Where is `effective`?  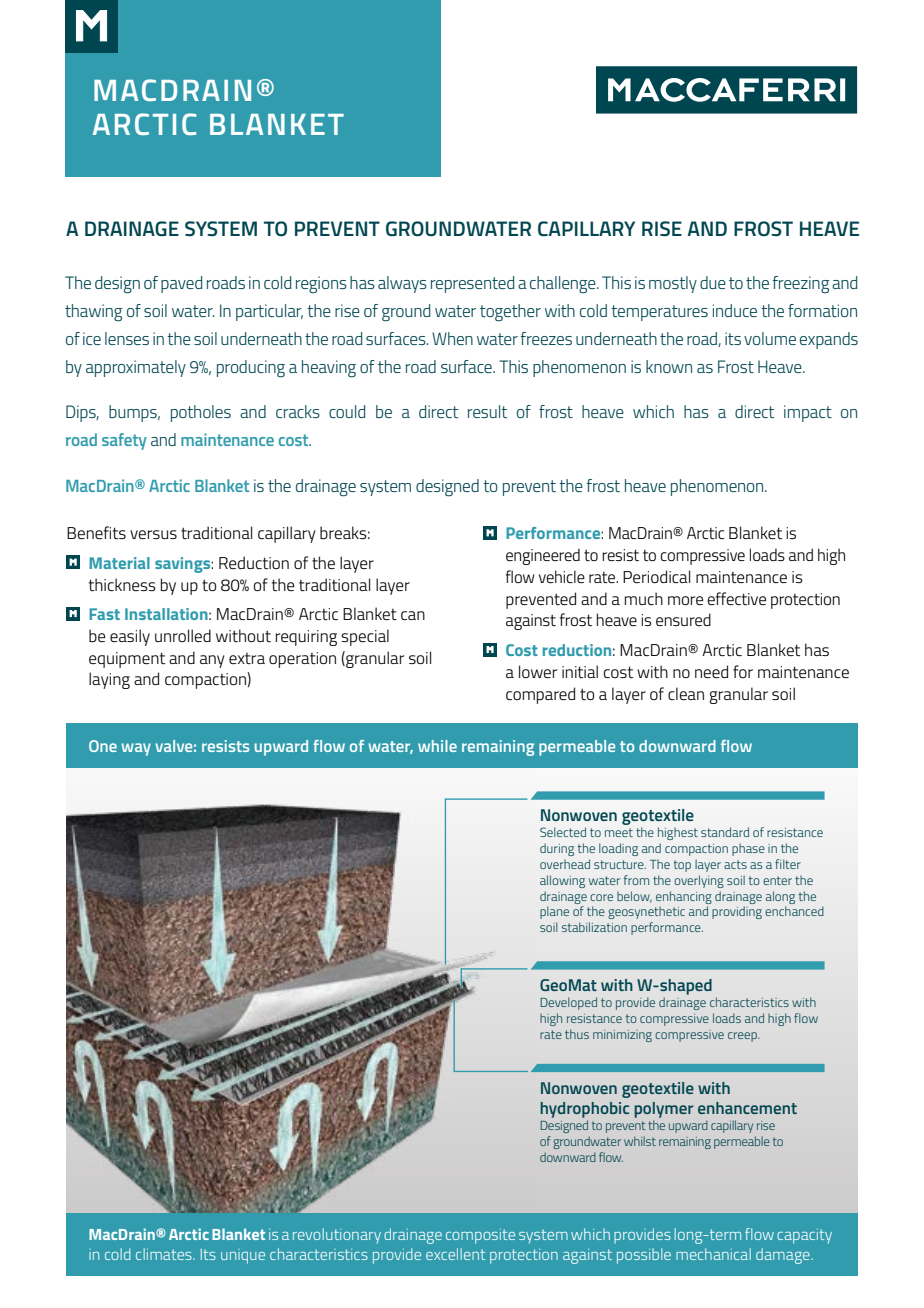
effective is located at coordinates (736, 598).
